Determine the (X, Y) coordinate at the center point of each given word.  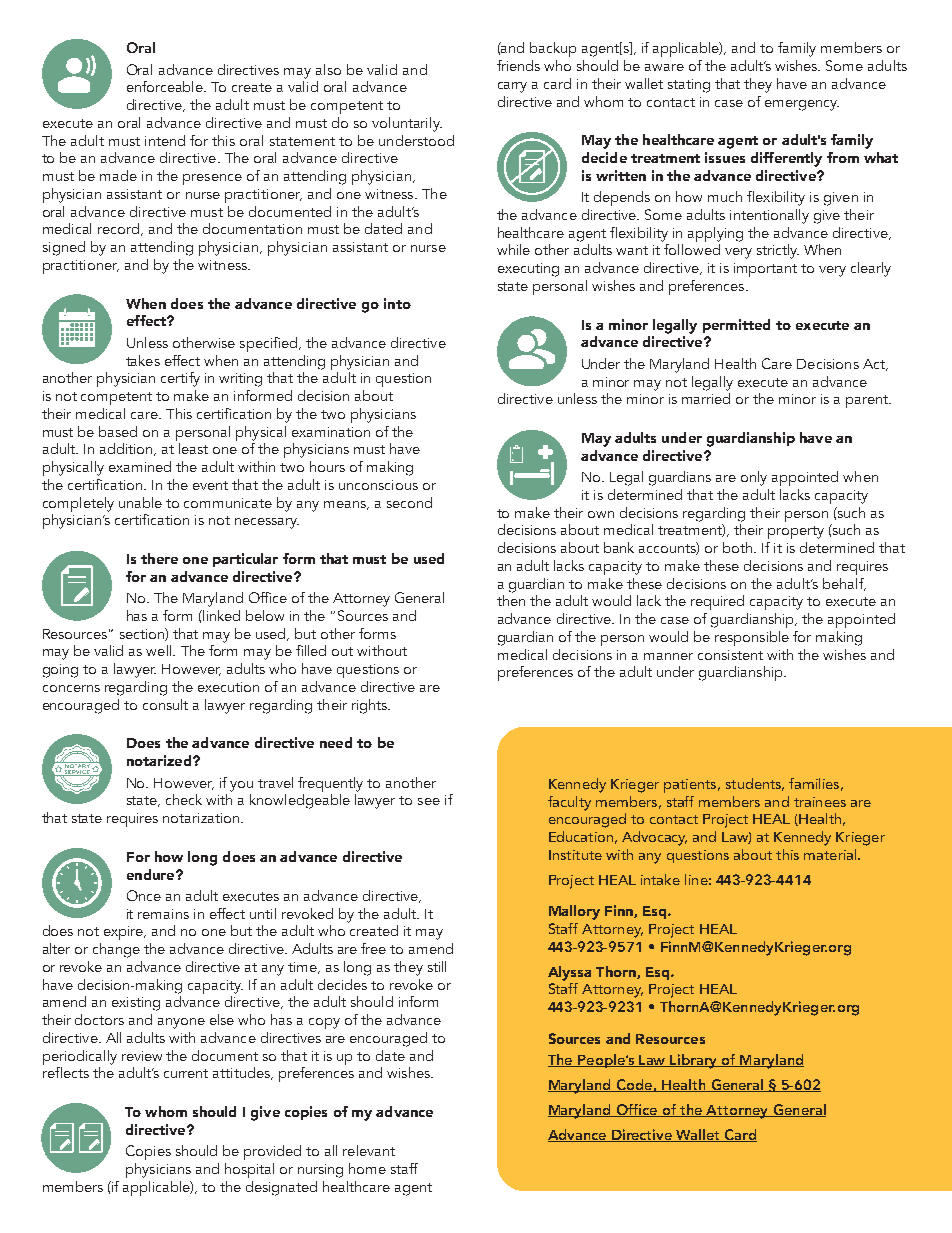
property (796, 532)
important (765, 270)
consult (165, 704)
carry (512, 87)
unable (140, 502)
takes (143, 360)
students (755, 784)
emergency (802, 105)
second (409, 502)
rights (371, 706)
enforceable (166, 86)
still (437, 966)
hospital (249, 1170)
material (831, 854)
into (397, 303)
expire (125, 933)
